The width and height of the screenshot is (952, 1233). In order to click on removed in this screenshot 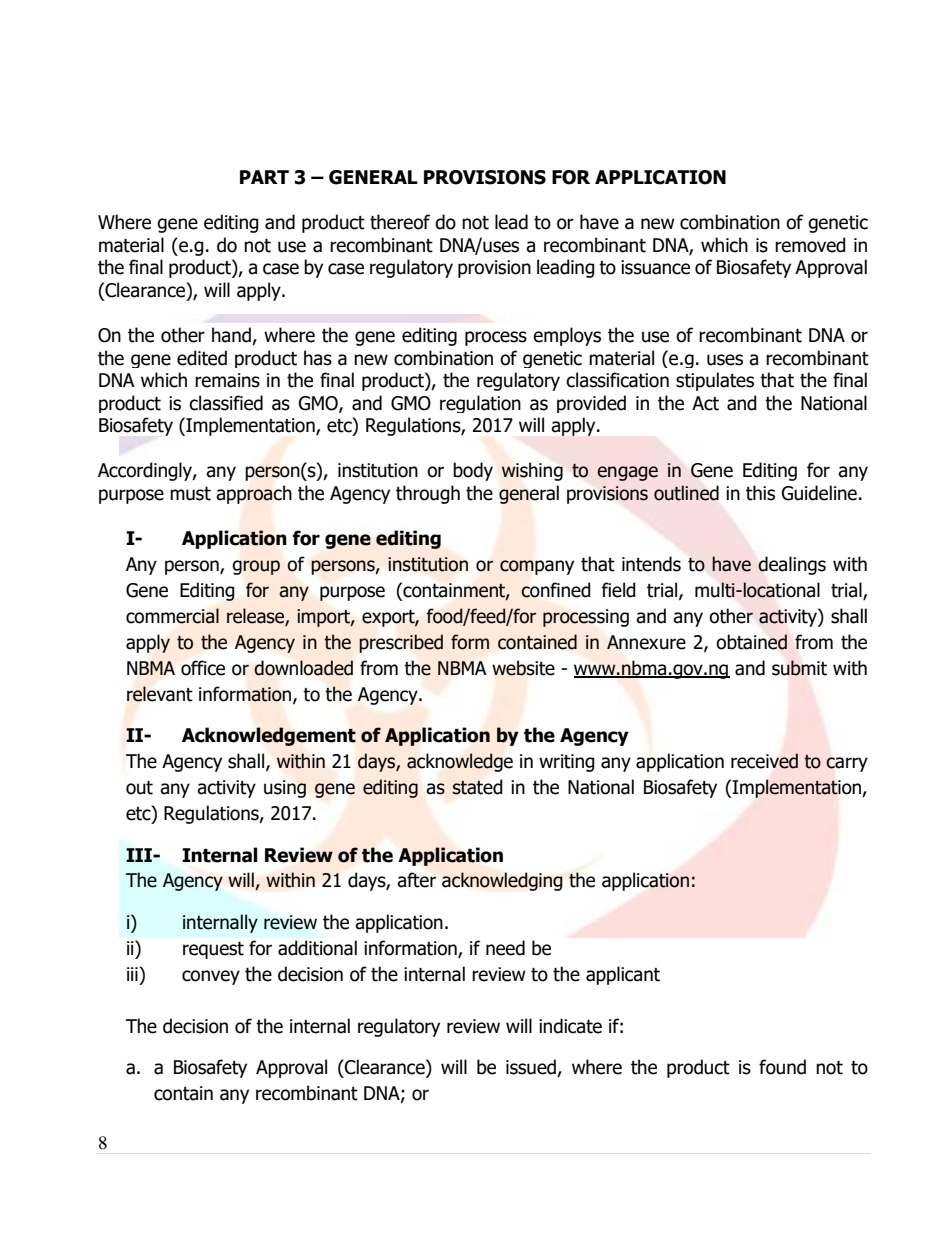, I will do `click(810, 245)`.
